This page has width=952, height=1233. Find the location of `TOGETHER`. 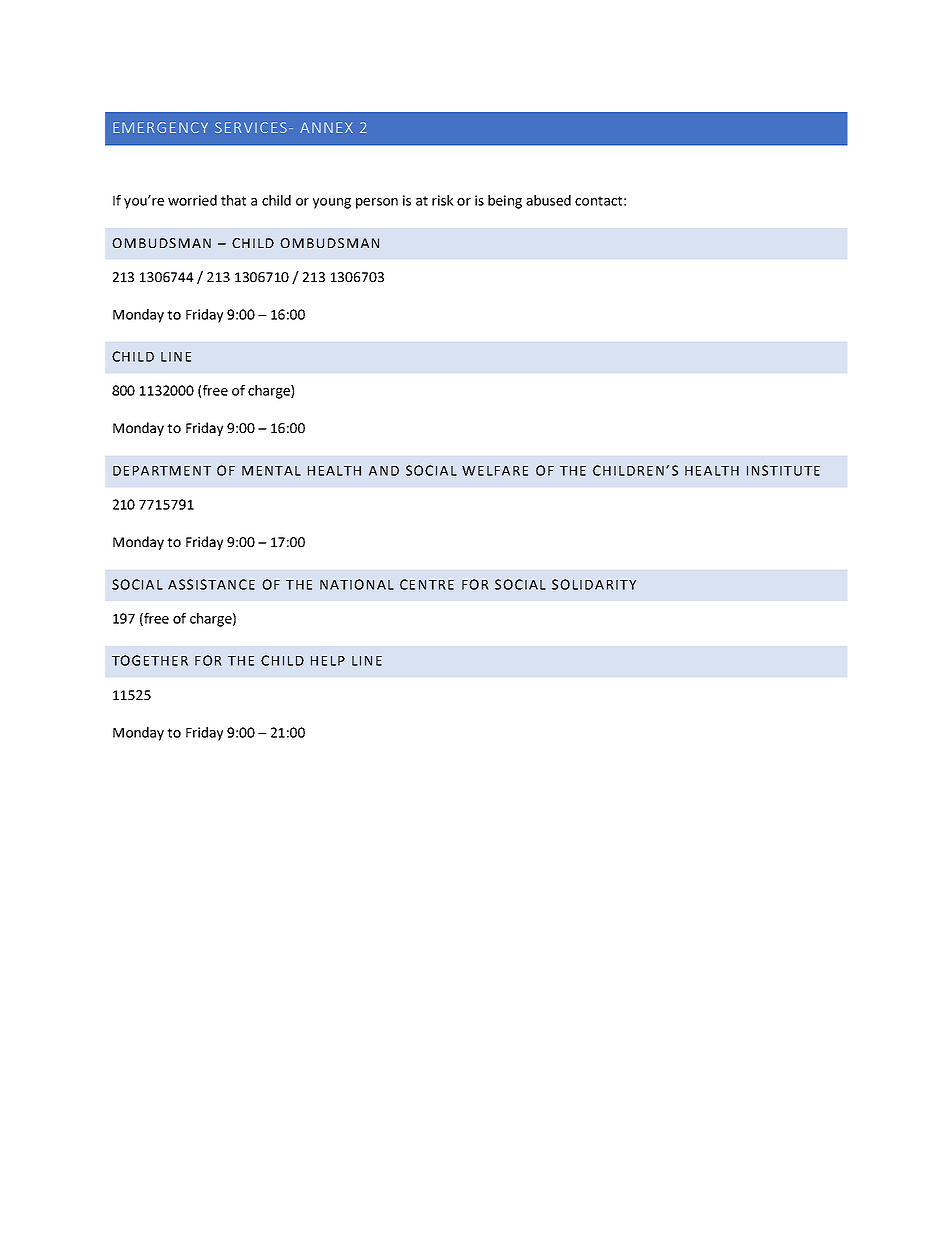

TOGETHER is located at coordinates (150, 660).
